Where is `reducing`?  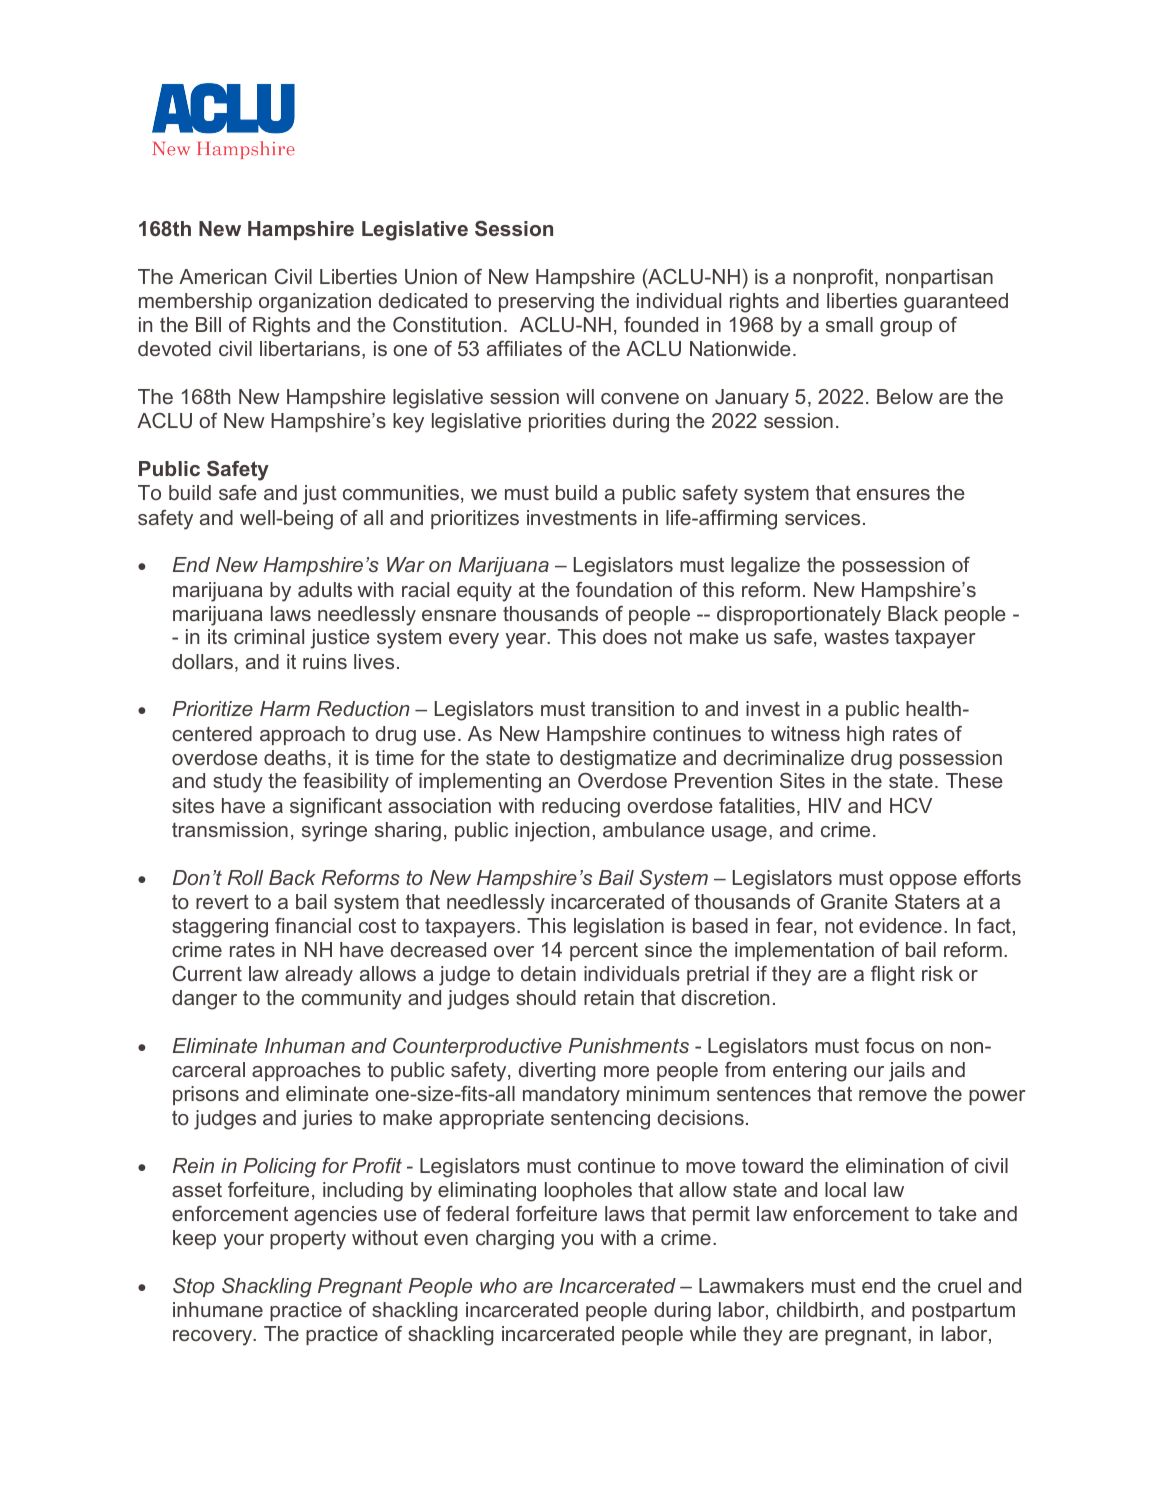 reducing is located at coordinates (581, 808).
